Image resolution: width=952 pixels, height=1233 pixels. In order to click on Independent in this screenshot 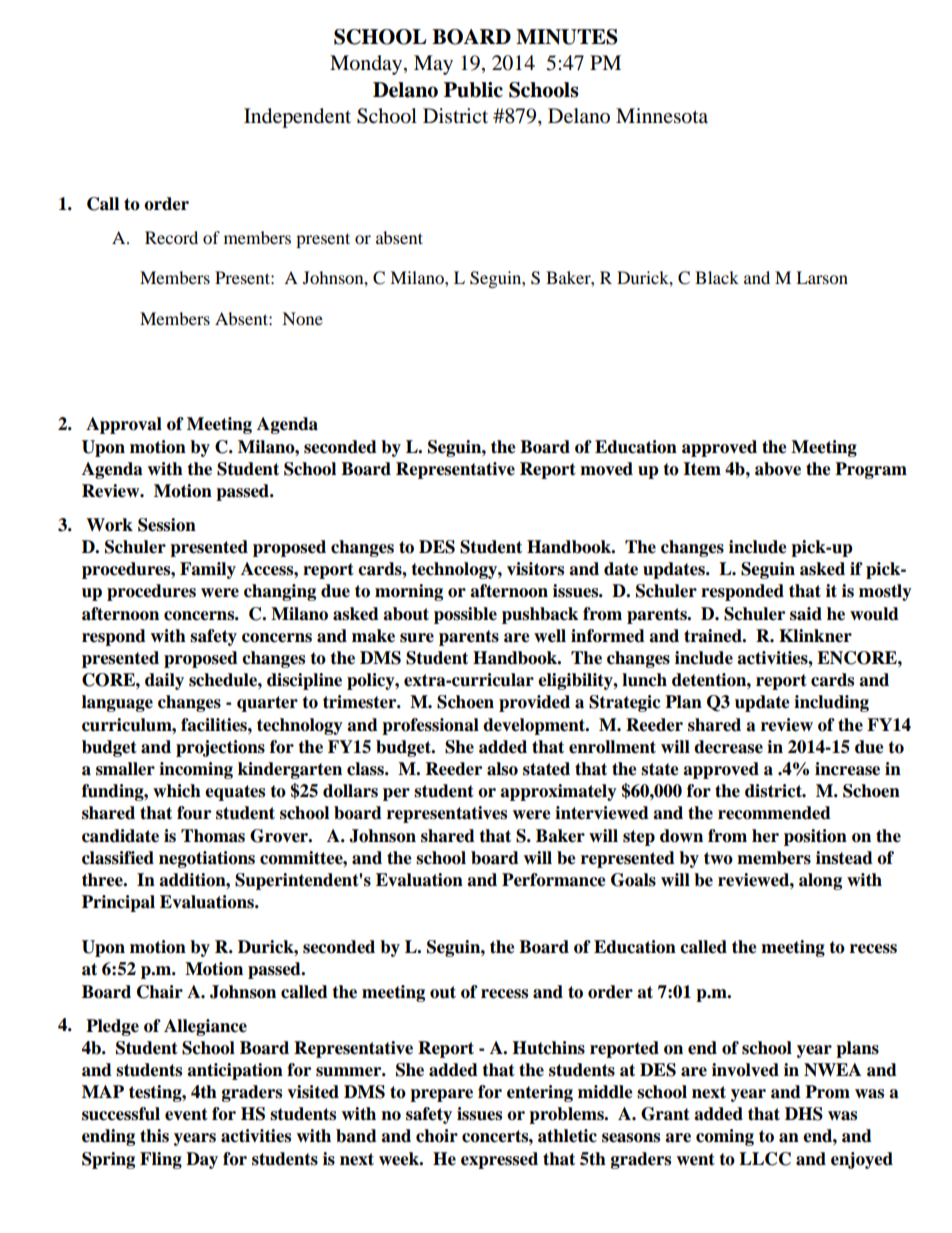, I will do `click(297, 118)`.
